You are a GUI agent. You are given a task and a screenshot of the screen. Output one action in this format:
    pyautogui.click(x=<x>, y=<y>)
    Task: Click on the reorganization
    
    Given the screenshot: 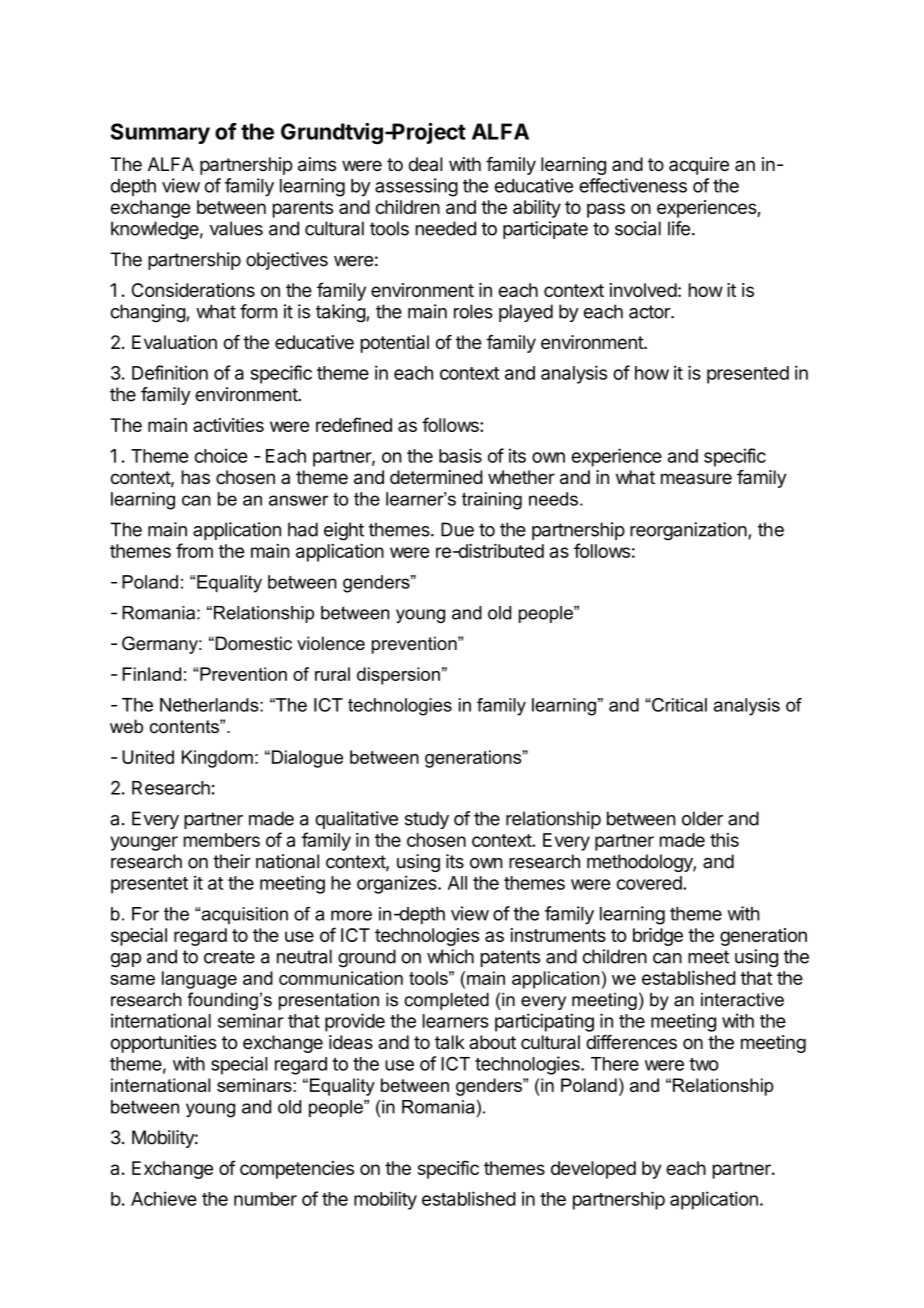 What is the action you would take?
    pyautogui.click(x=689, y=531)
